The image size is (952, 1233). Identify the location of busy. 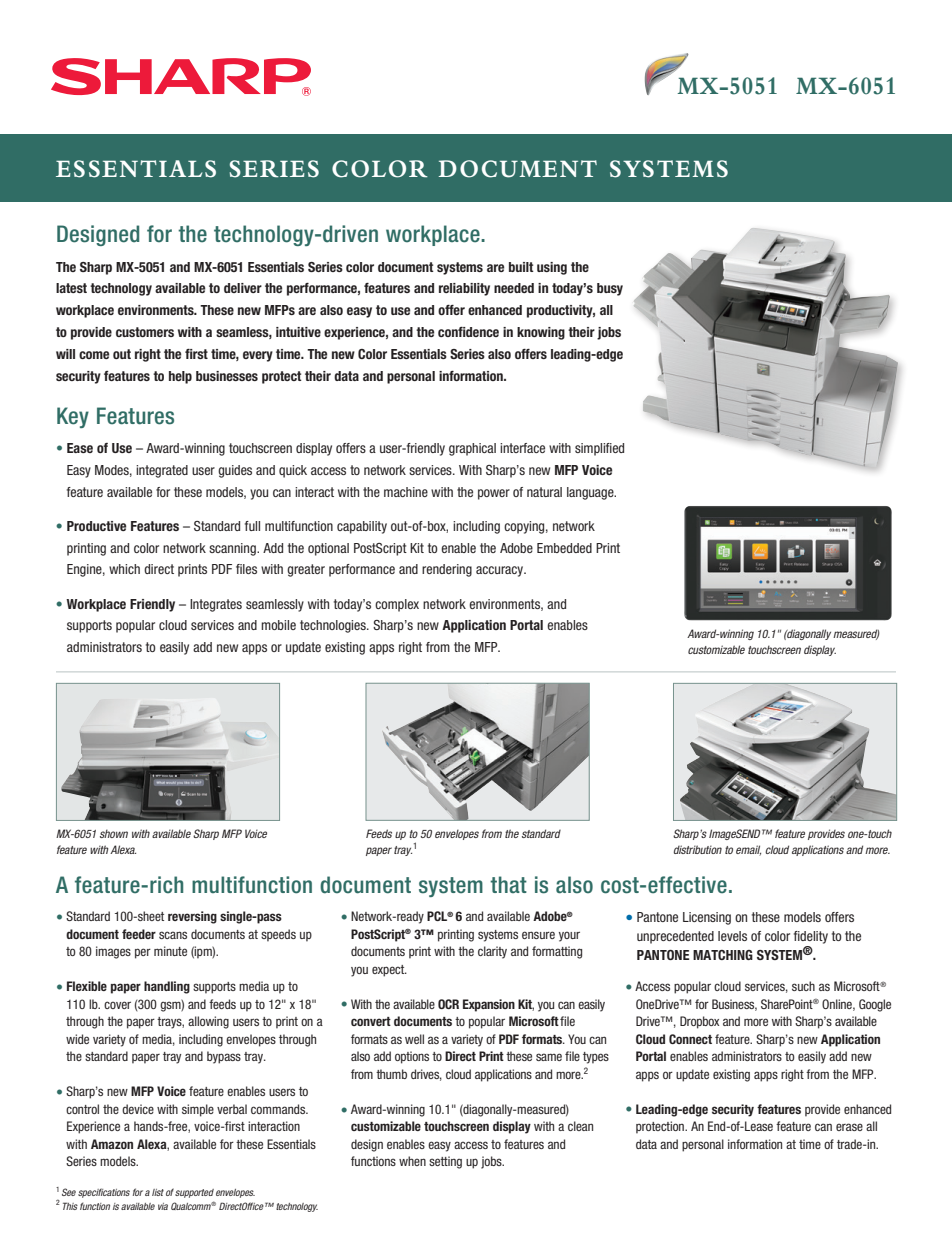
(610, 289).
